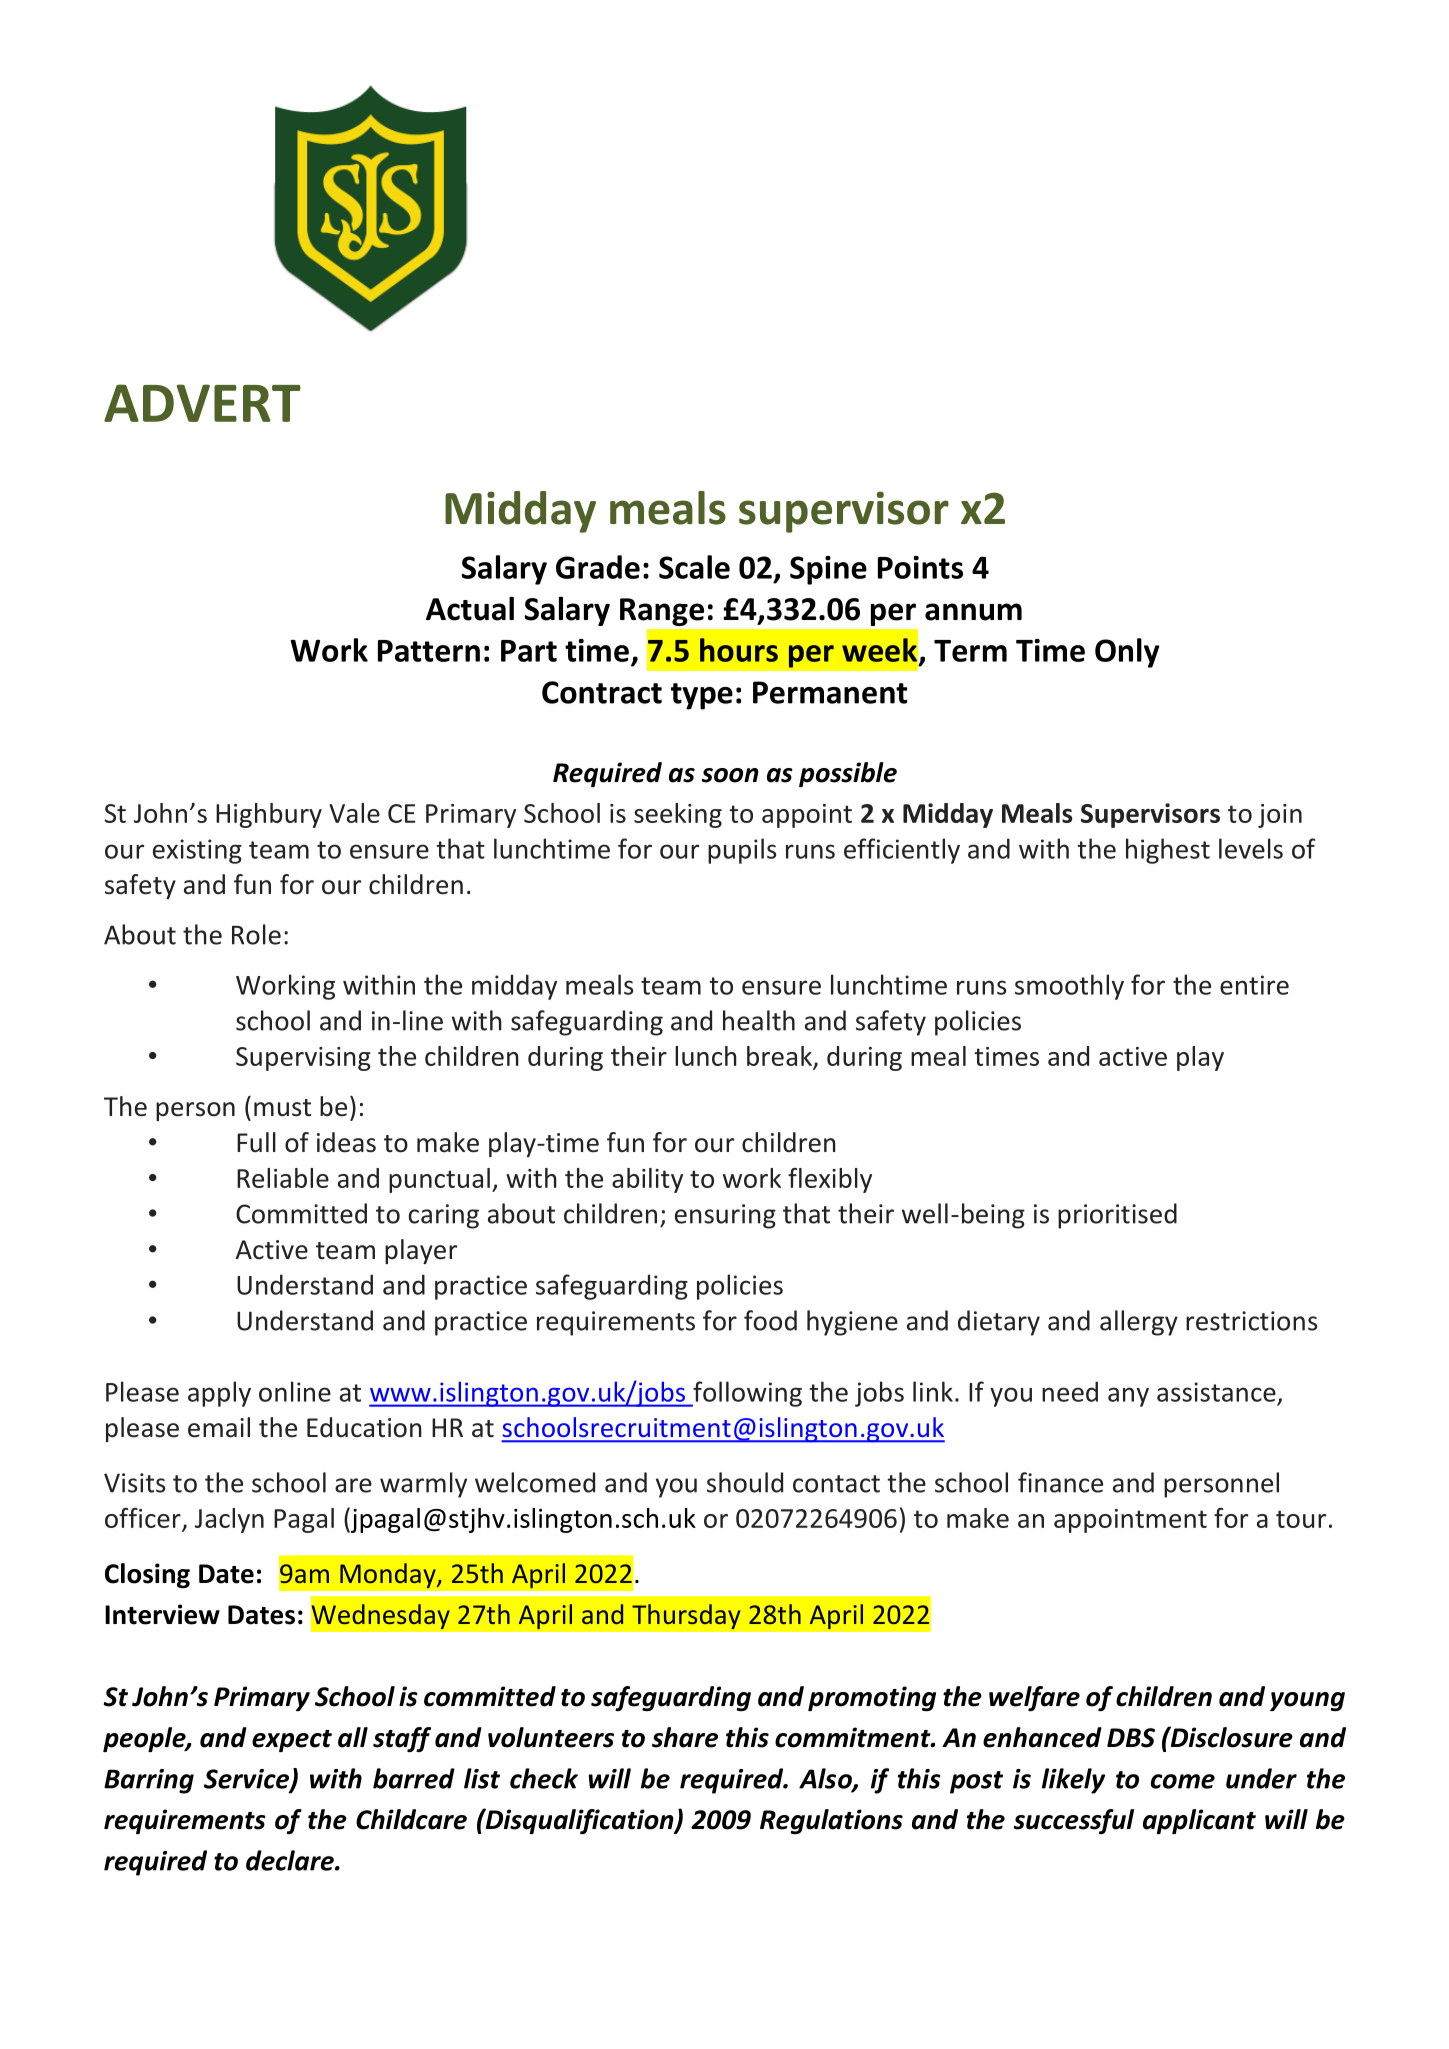  I want to click on ADVERT, so click(202, 403).
